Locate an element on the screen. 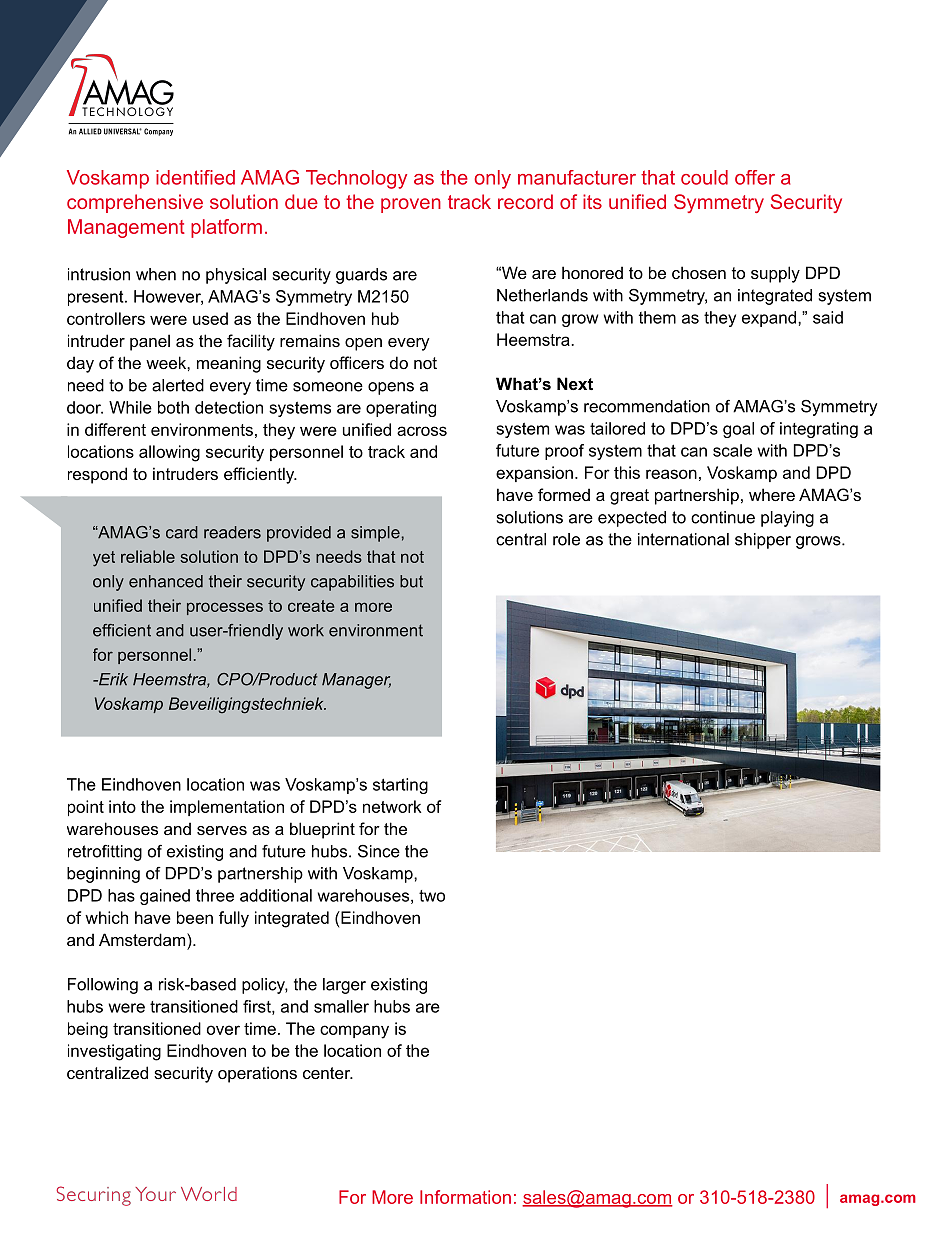 The image size is (952, 1233). Manager is located at coordinates (356, 681).
